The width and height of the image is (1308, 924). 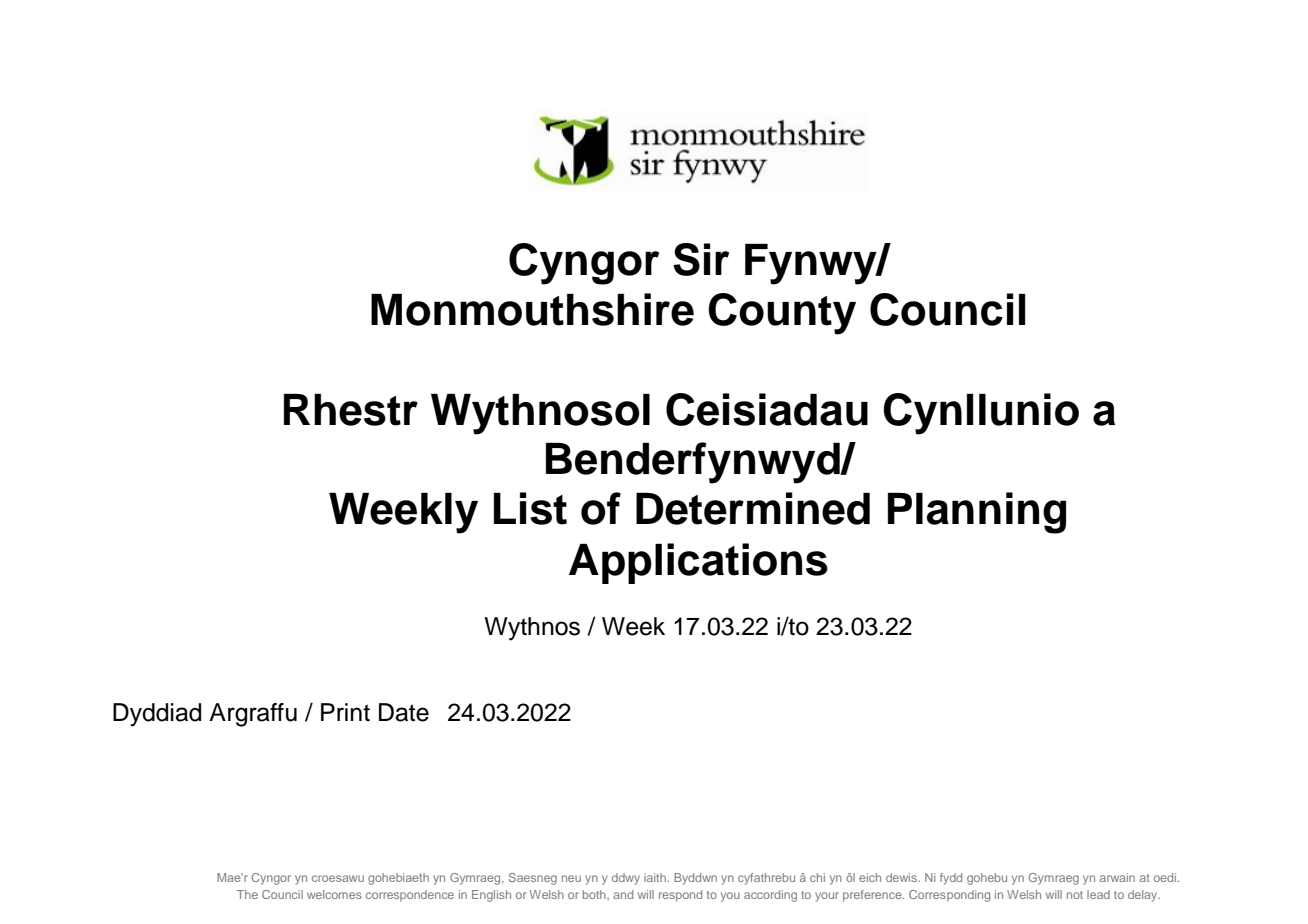 I want to click on County, so click(x=782, y=314).
